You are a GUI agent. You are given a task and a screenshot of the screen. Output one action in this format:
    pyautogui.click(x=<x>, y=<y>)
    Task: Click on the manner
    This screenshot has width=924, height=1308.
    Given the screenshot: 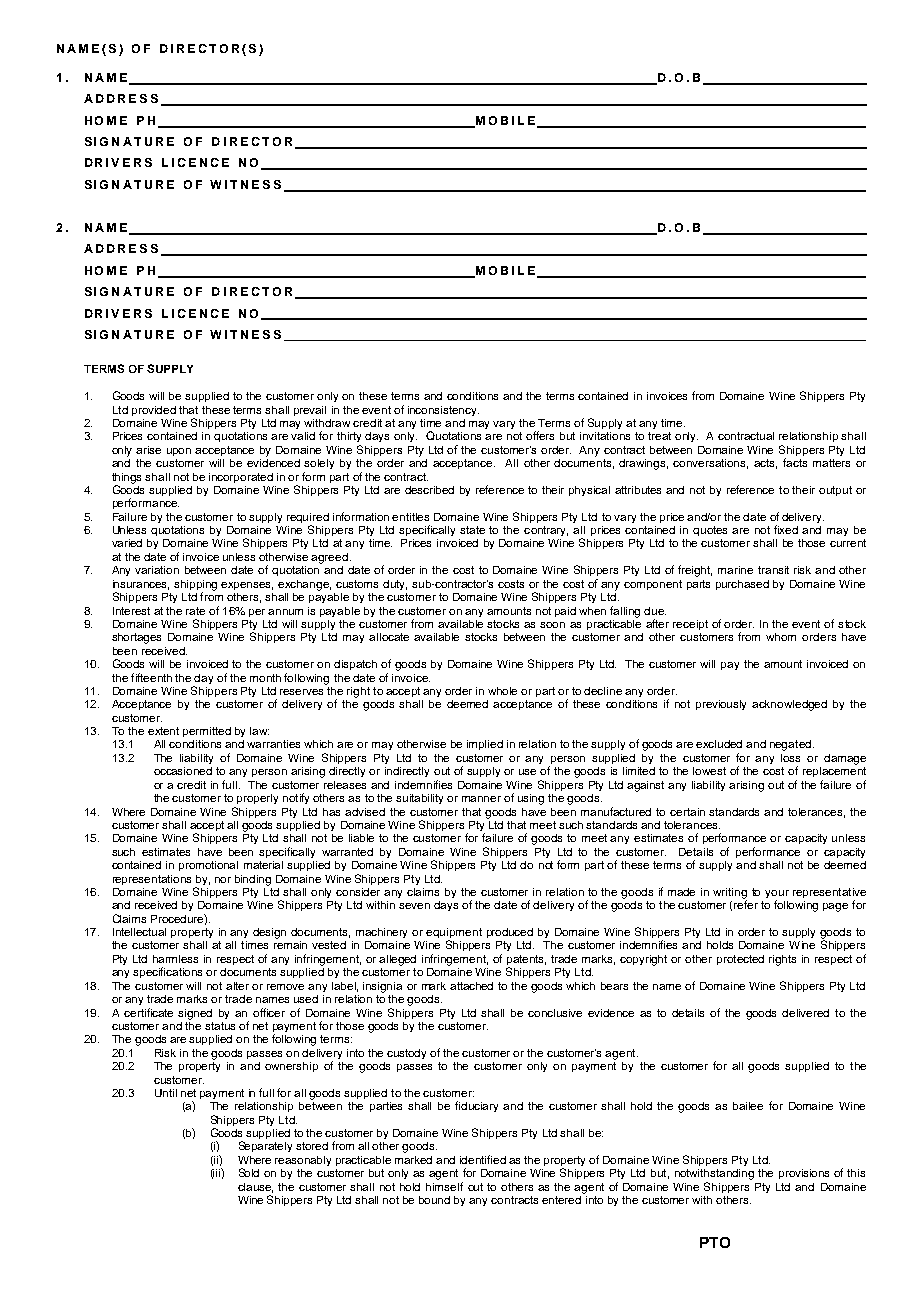 What is the action you would take?
    pyautogui.click(x=481, y=799)
